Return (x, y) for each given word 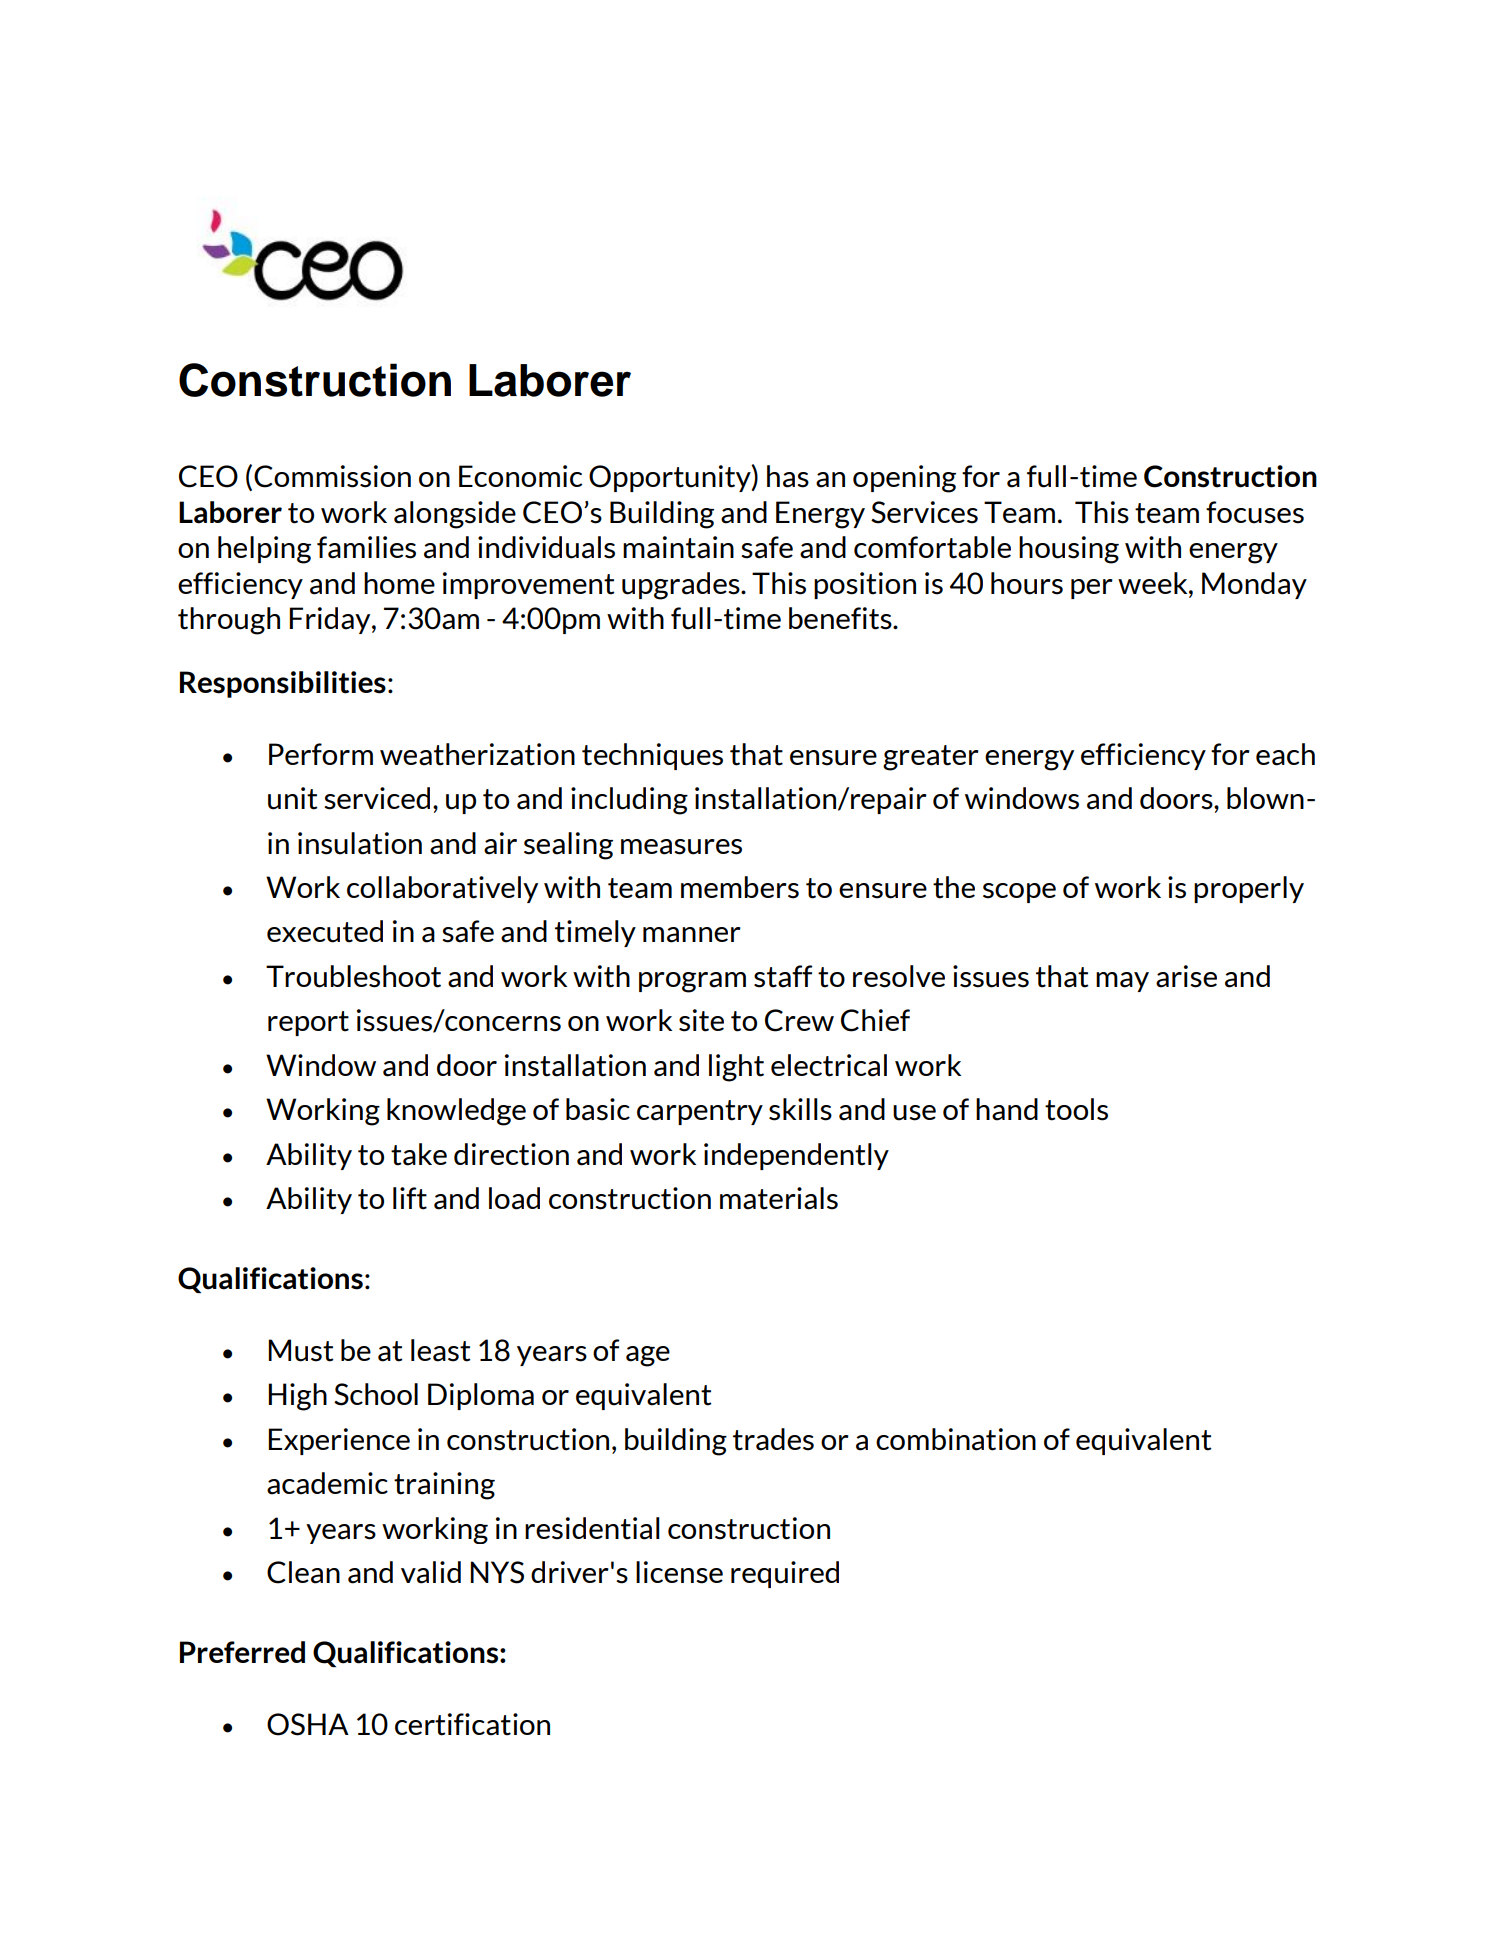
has (788, 476)
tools (1076, 1109)
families (366, 547)
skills (800, 1109)
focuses (1255, 512)
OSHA (308, 1724)
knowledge (456, 1112)
